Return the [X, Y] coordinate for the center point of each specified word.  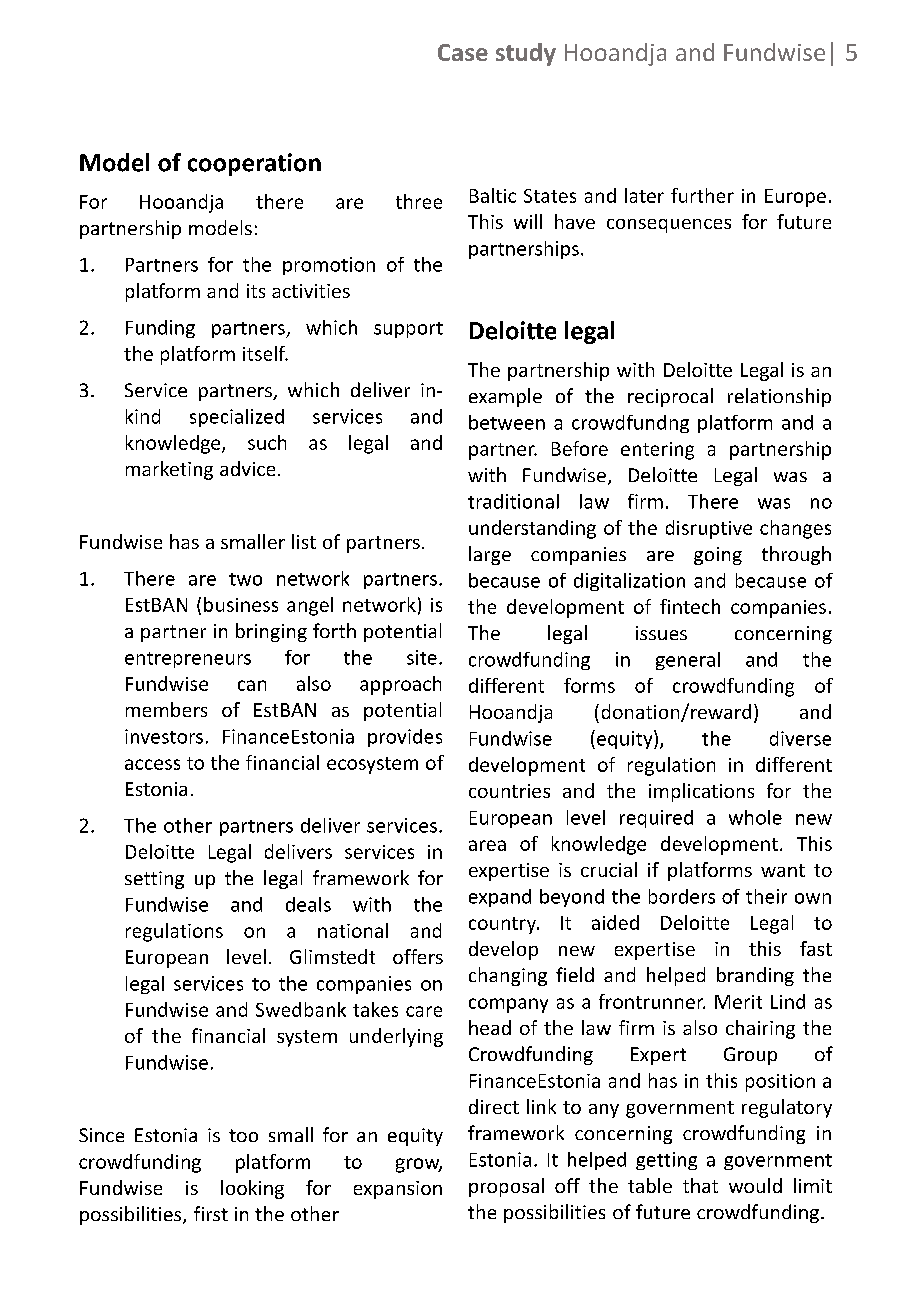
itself [265, 353]
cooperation [254, 164]
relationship [779, 397]
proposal [506, 1187]
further [702, 195]
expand [500, 898]
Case [463, 52]
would [755, 1185]
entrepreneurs [188, 660]
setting [154, 880]
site [422, 657]
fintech [690, 606]
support [408, 330]
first [211, 1213]
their [766, 896]
